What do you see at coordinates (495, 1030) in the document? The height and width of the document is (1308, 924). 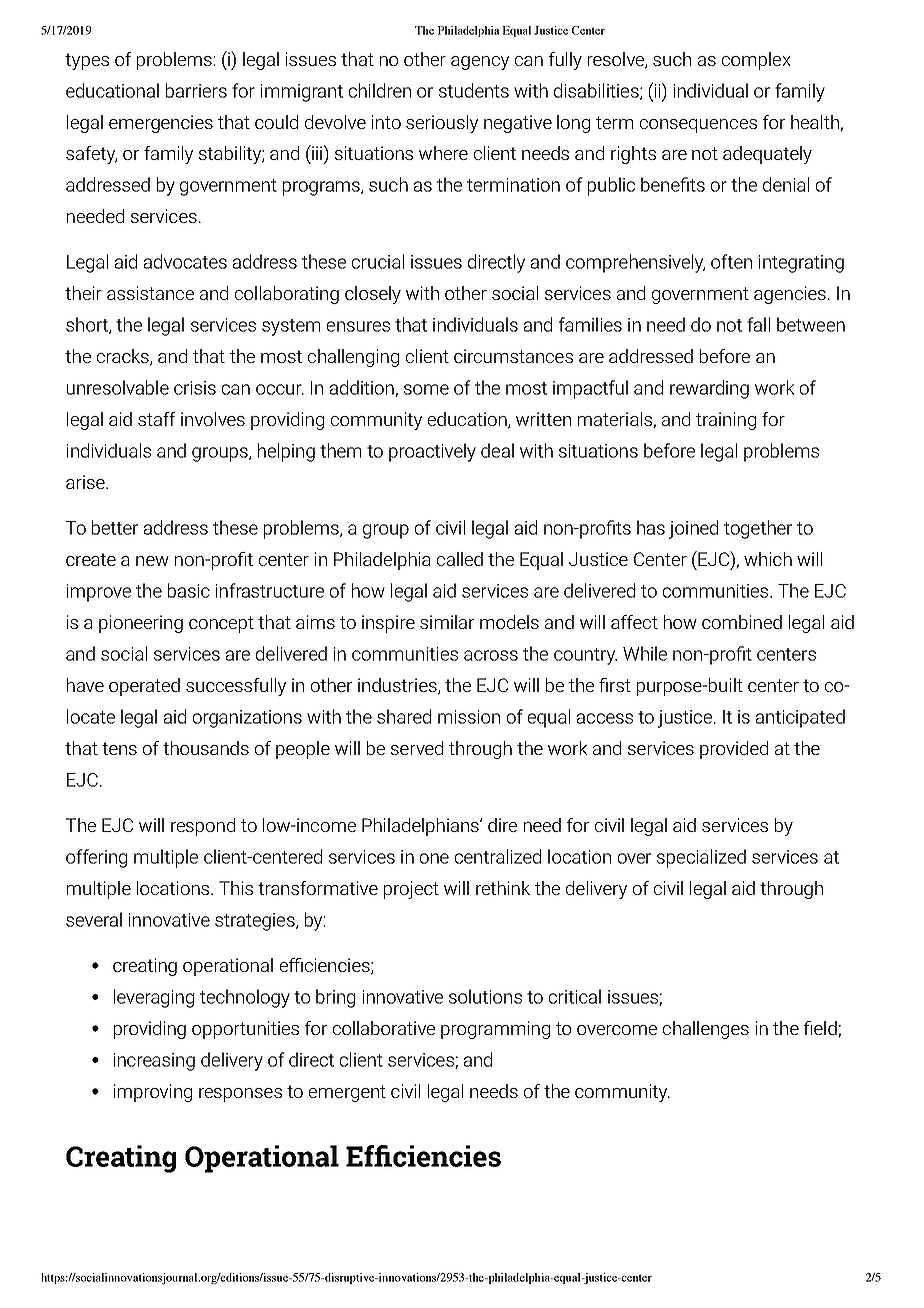 I see `programming` at bounding box center [495, 1030].
